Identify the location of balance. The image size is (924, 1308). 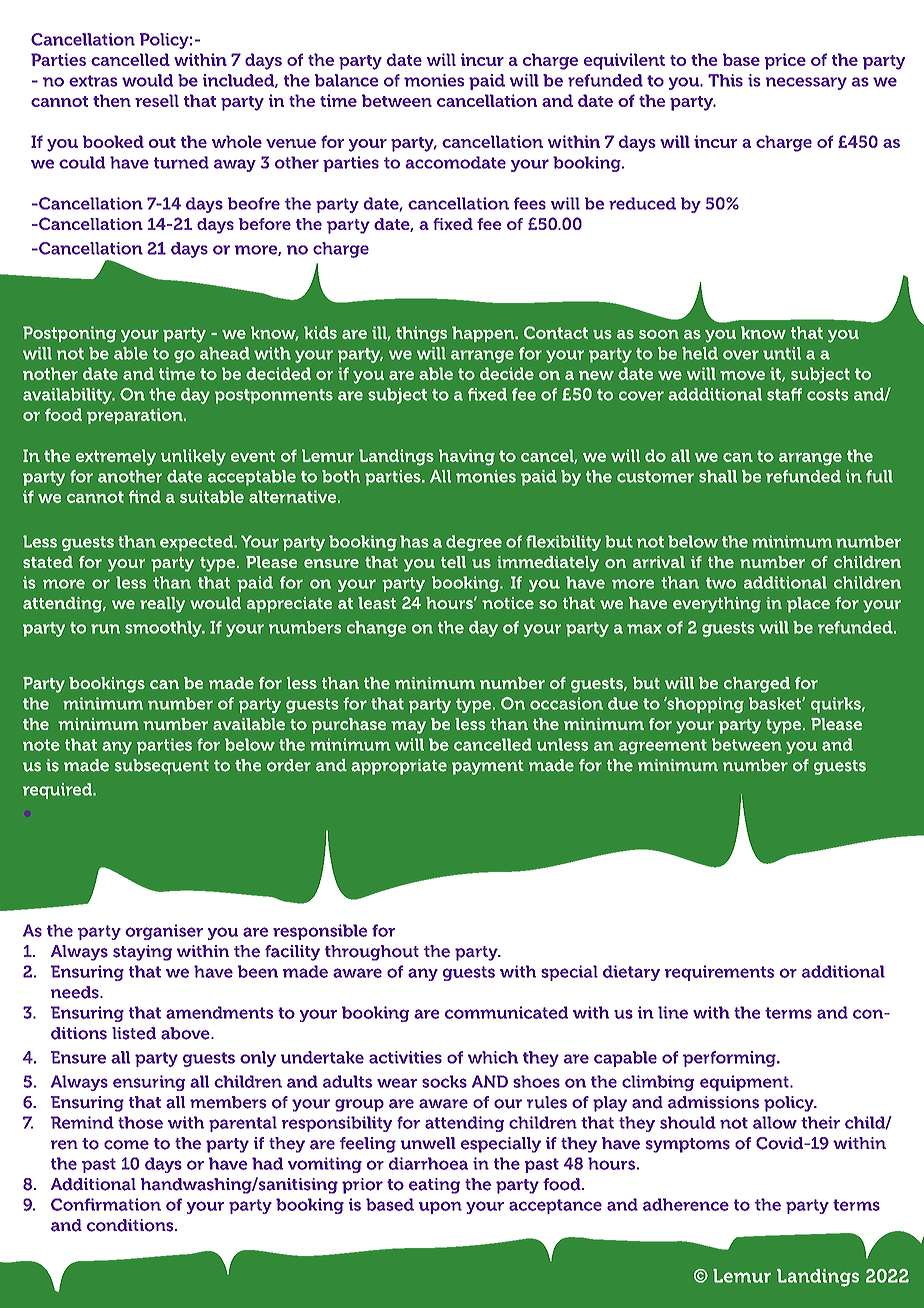
(346, 80).
